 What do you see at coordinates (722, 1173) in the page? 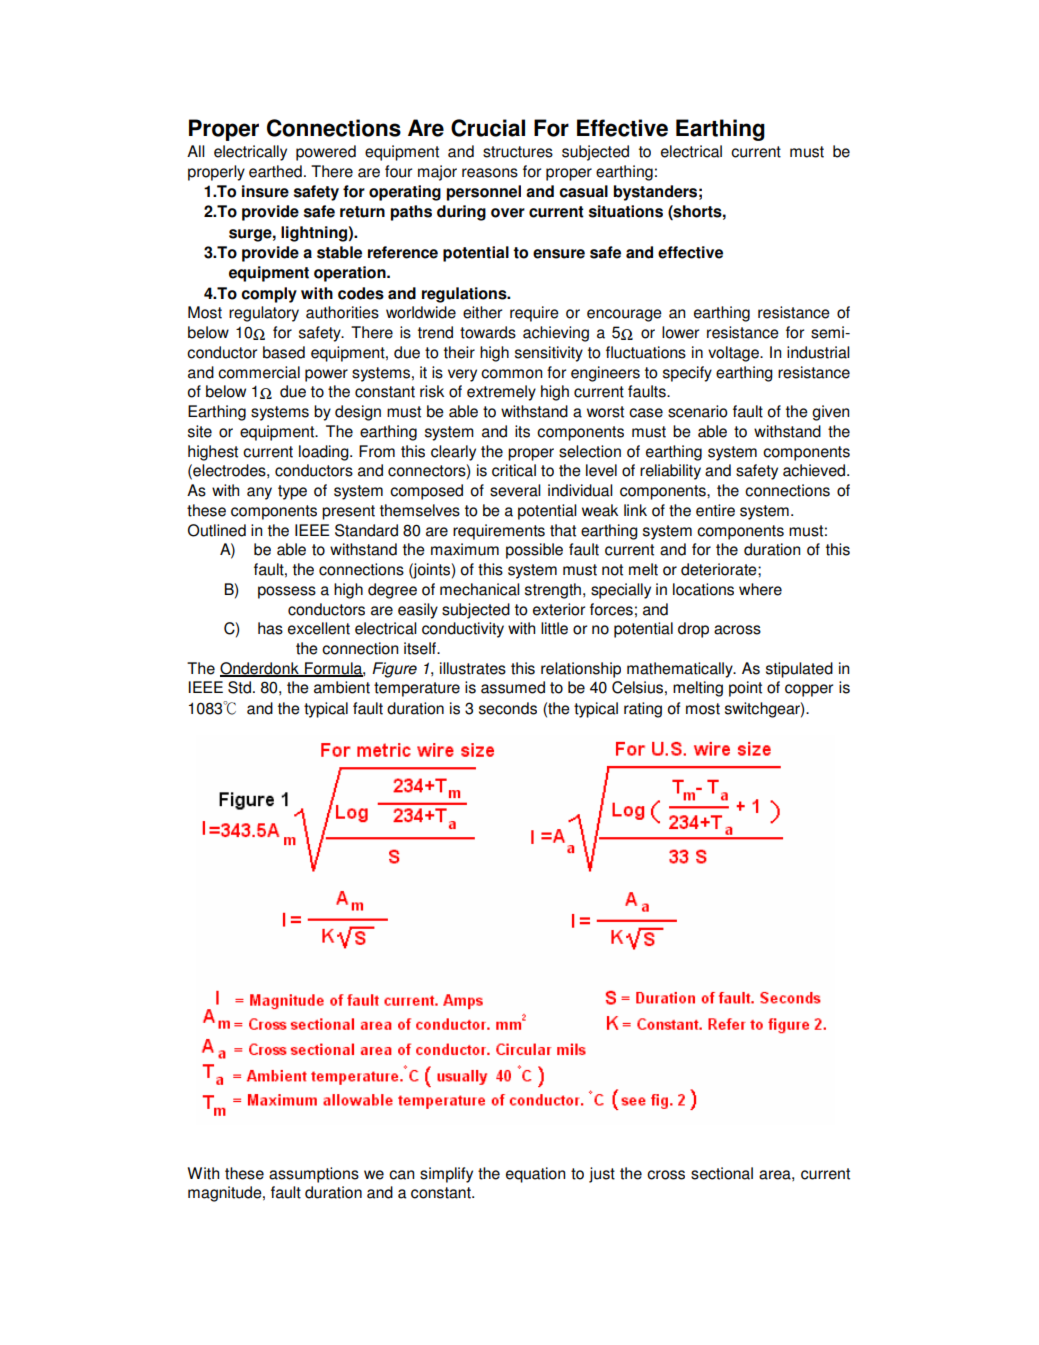
I see `sectional` at bounding box center [722, 1173].
